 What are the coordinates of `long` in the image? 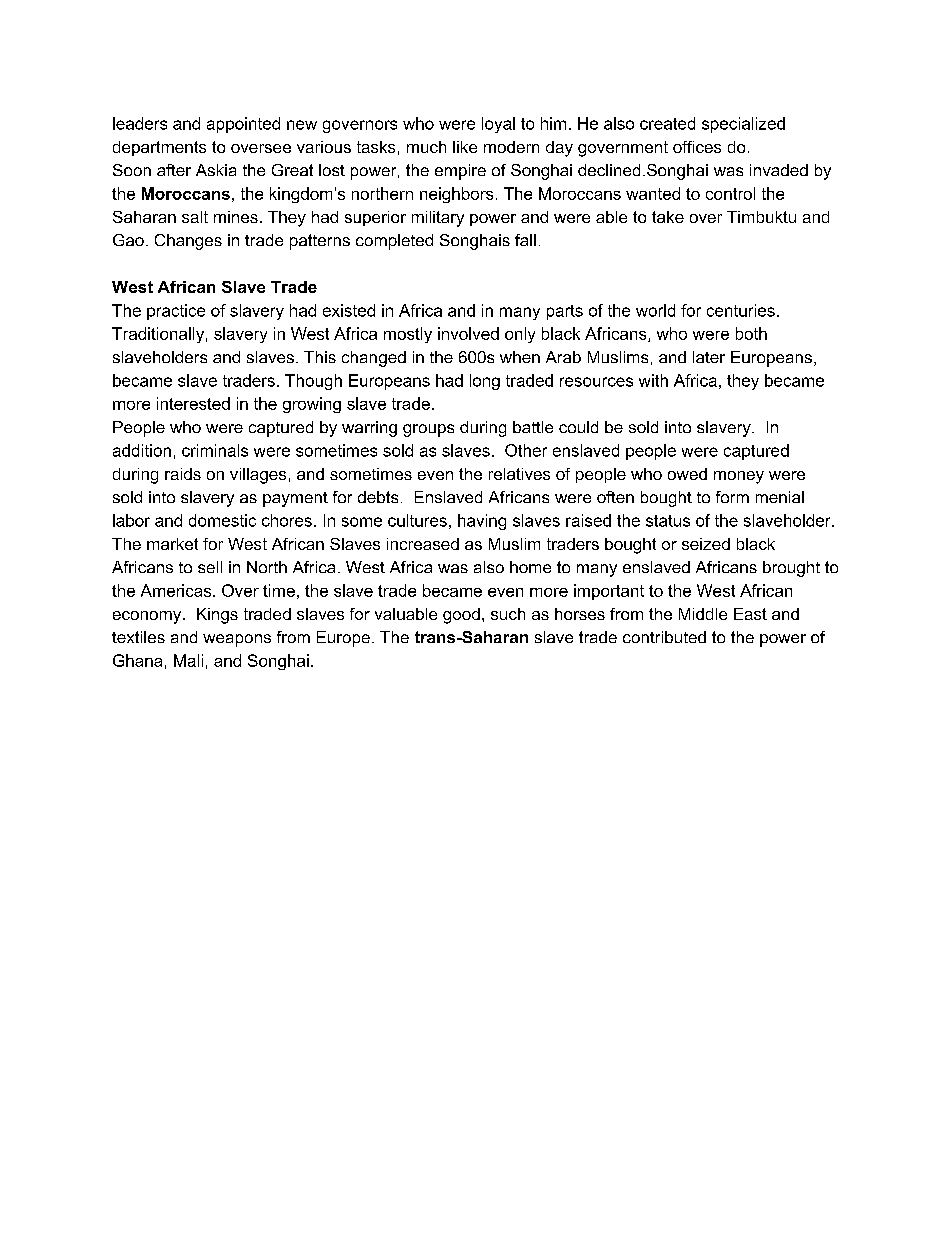 It's located at (485, 382).
